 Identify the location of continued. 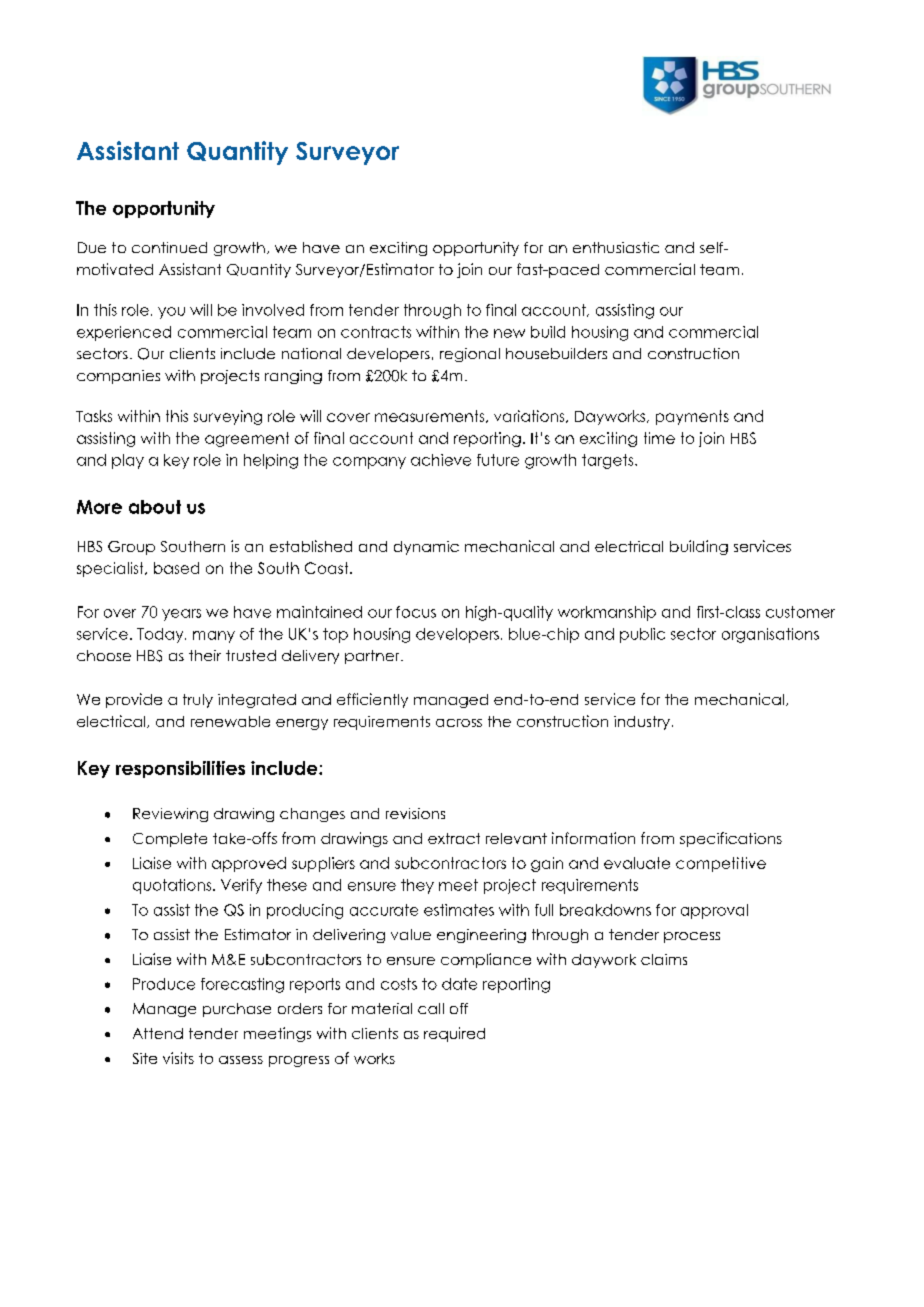
(169, 247).
